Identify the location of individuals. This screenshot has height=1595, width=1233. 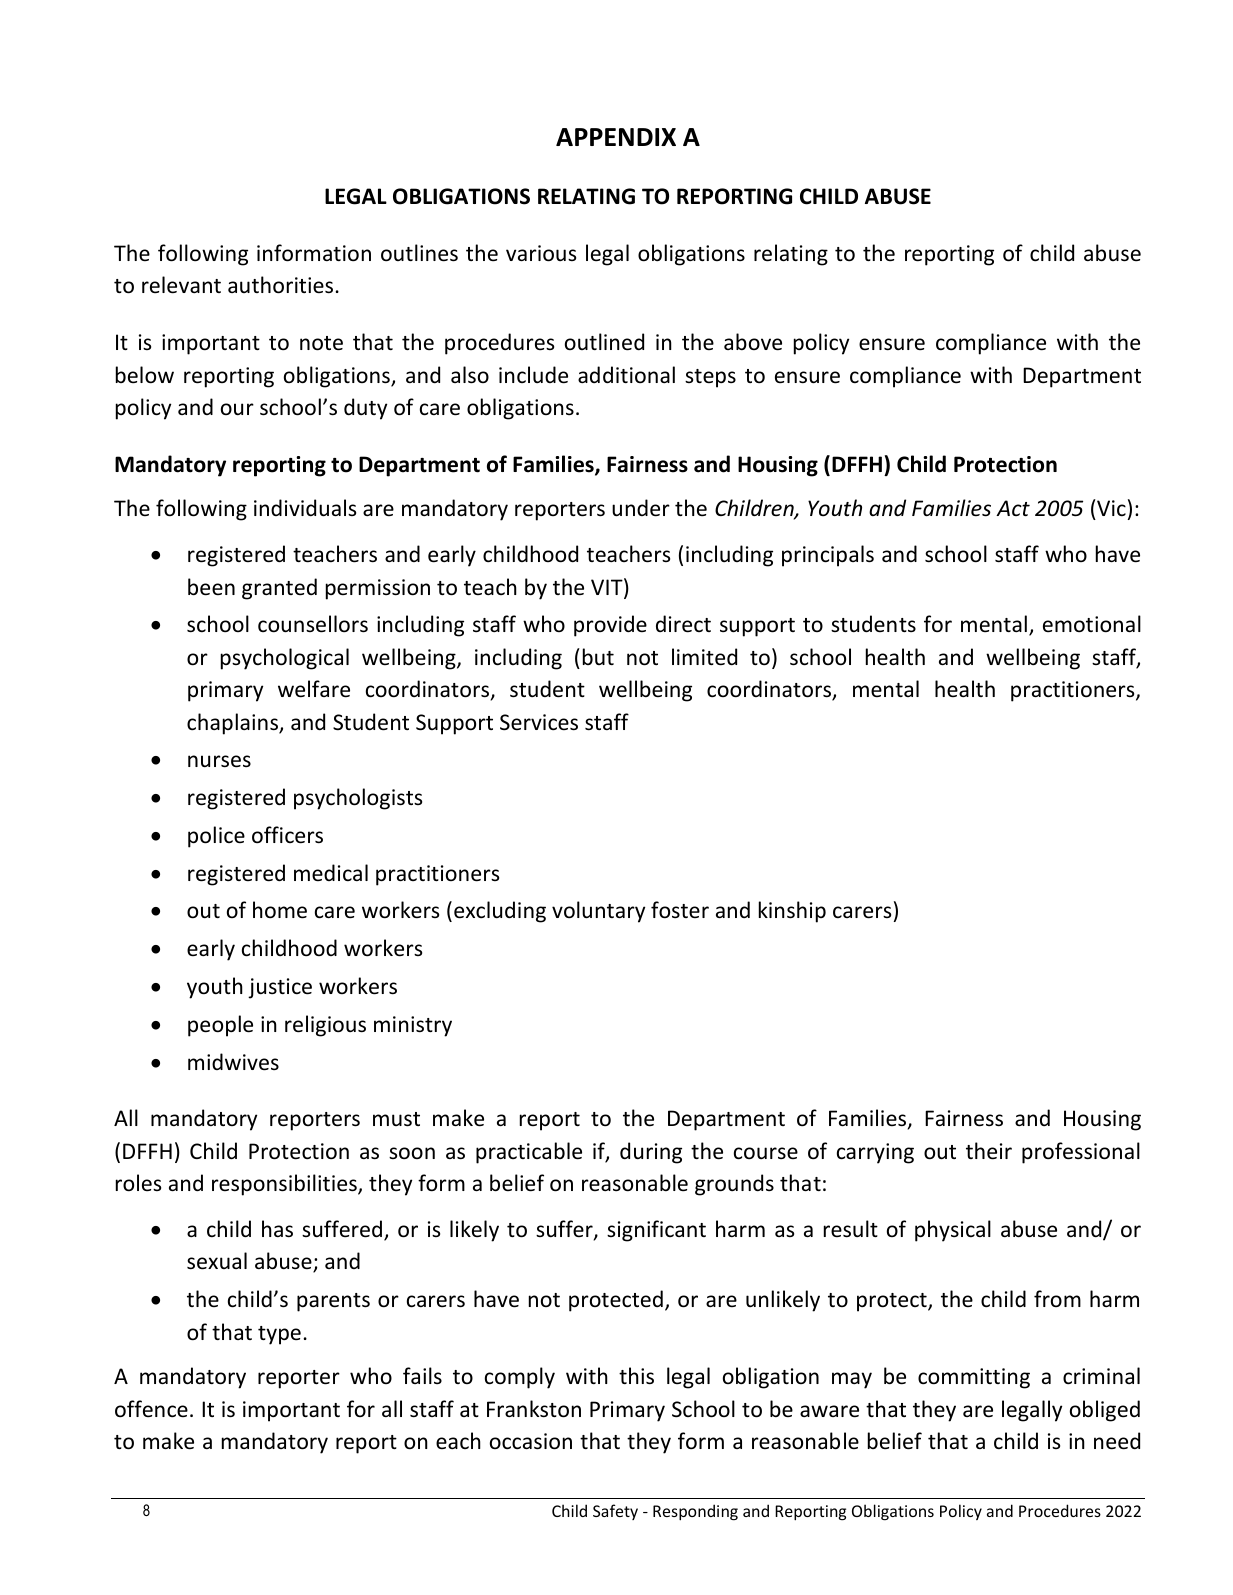
(305, 508).
